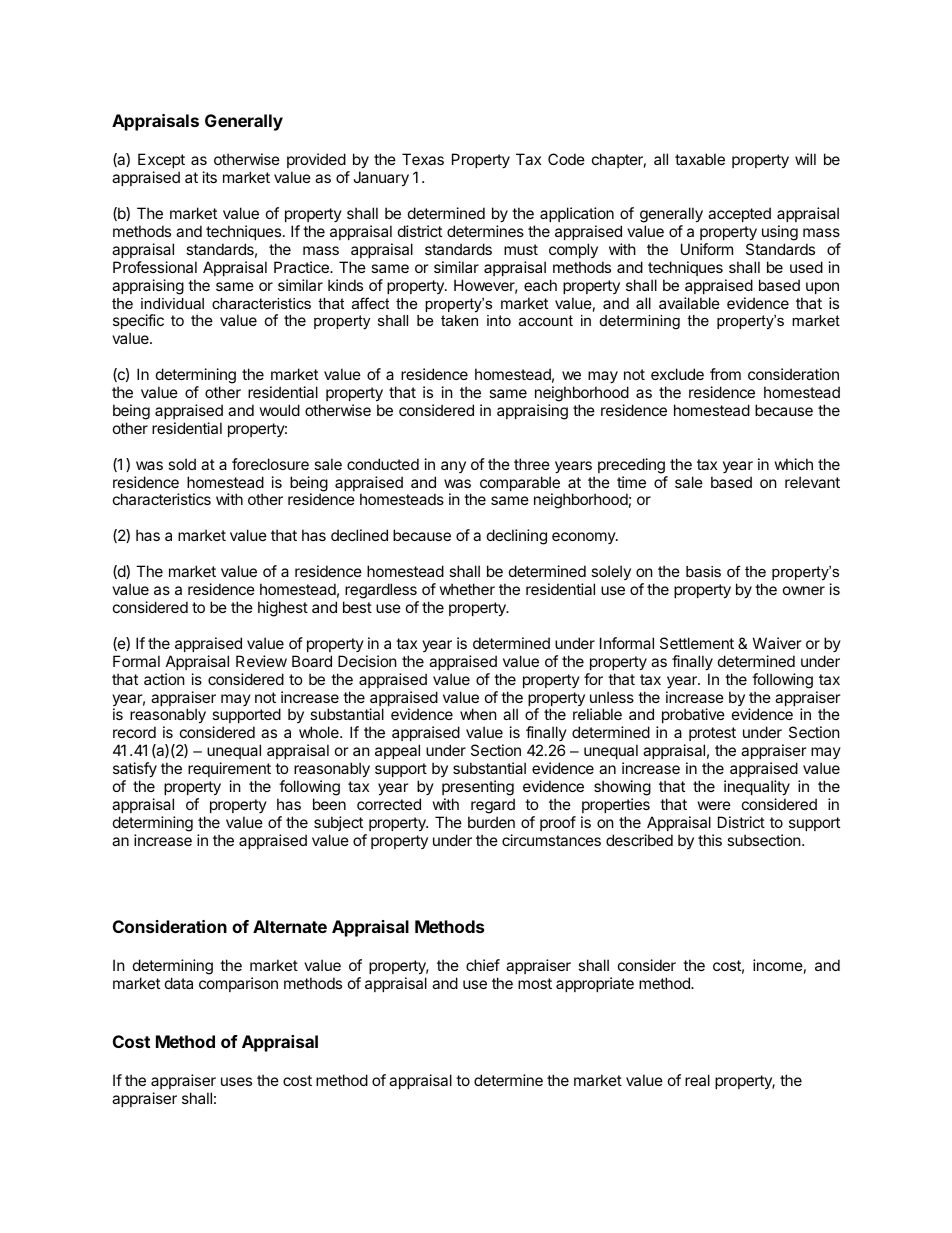 This screenshot has height=1233, width=952. Describe the element at coordinates (182, 464) in the screenshot. I see `sold` at that location.
